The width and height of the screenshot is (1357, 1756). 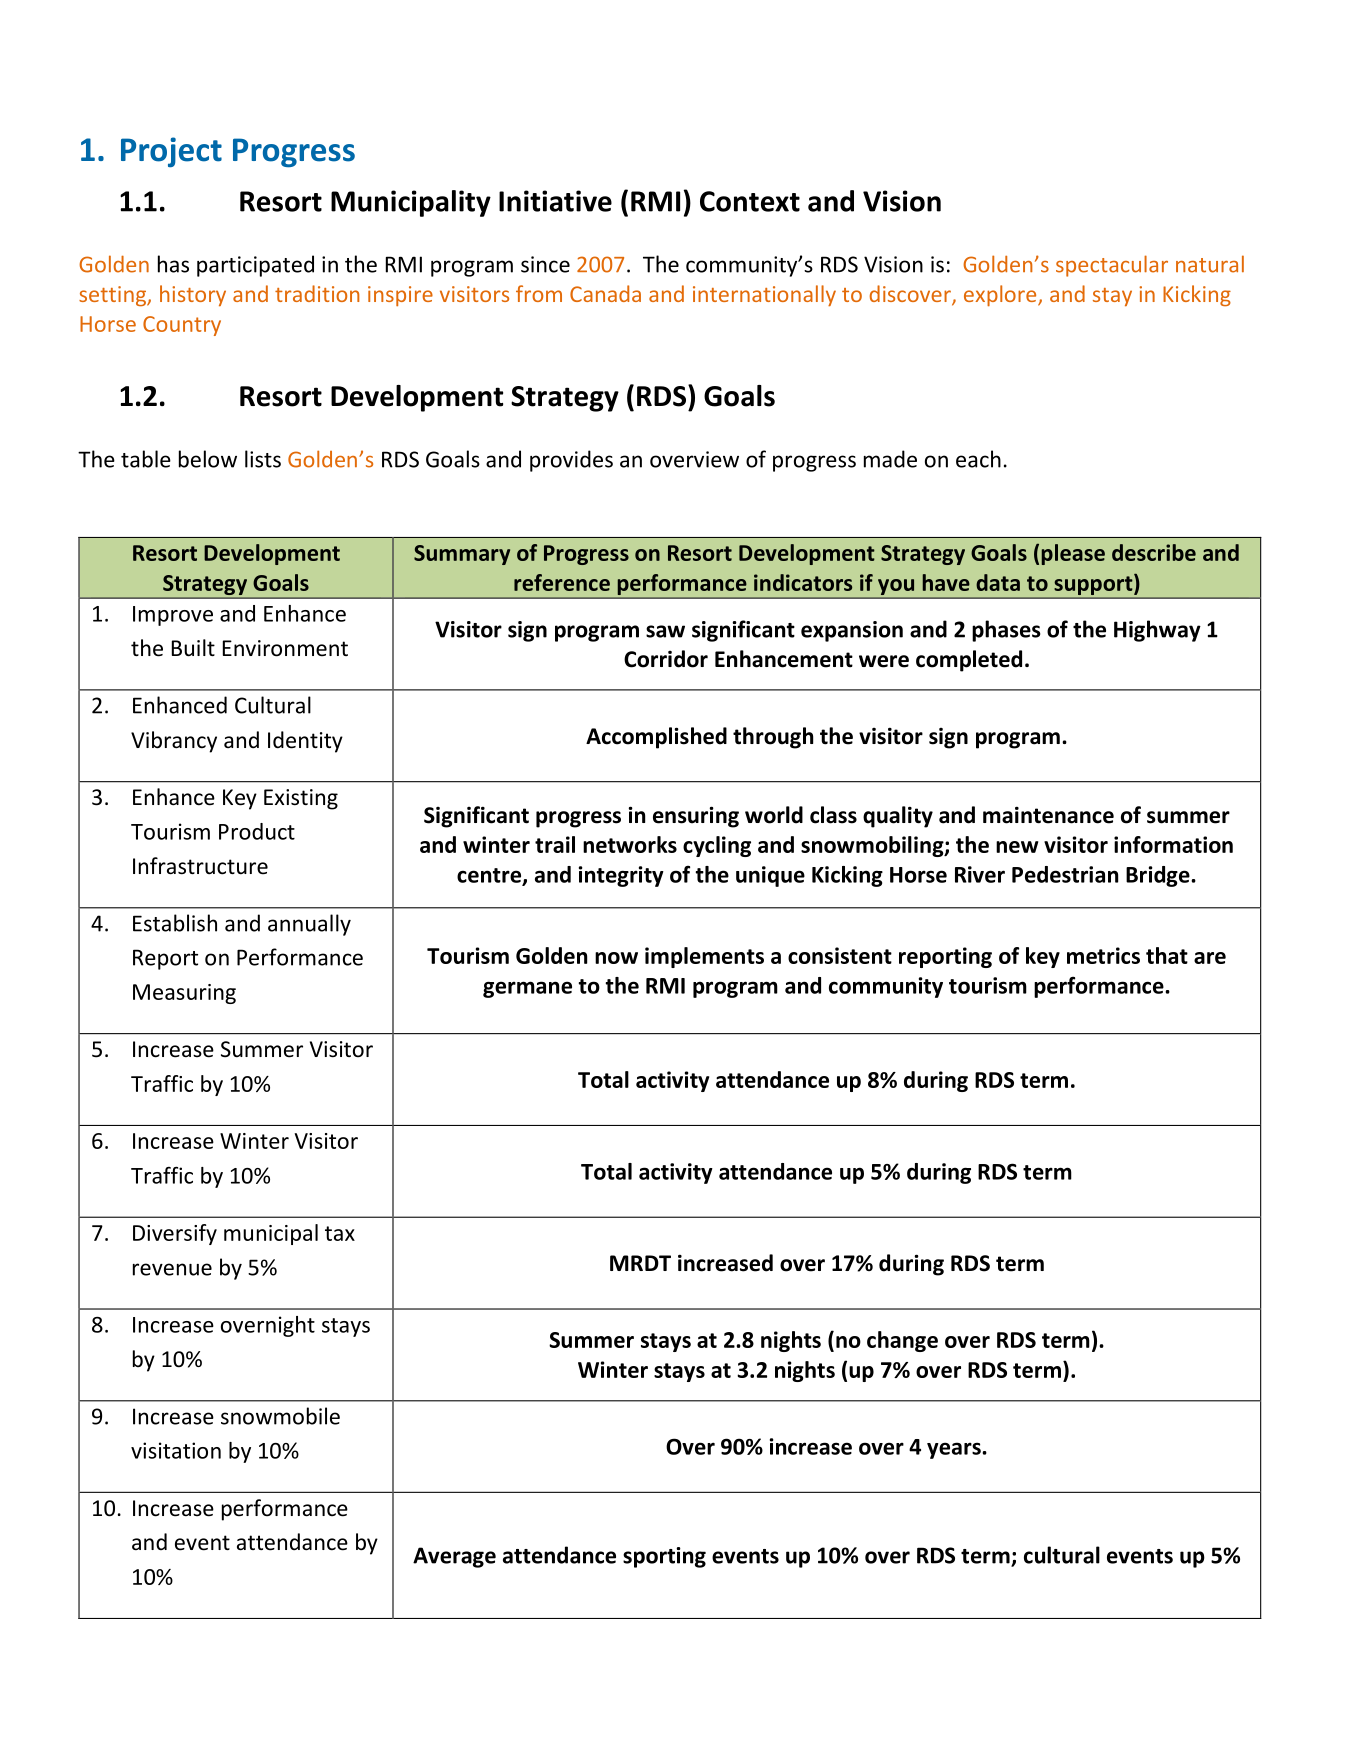 What do you see at coordinates (630, 844) in the screenshot?
I see `networks` at bounding box center [630, 844].
